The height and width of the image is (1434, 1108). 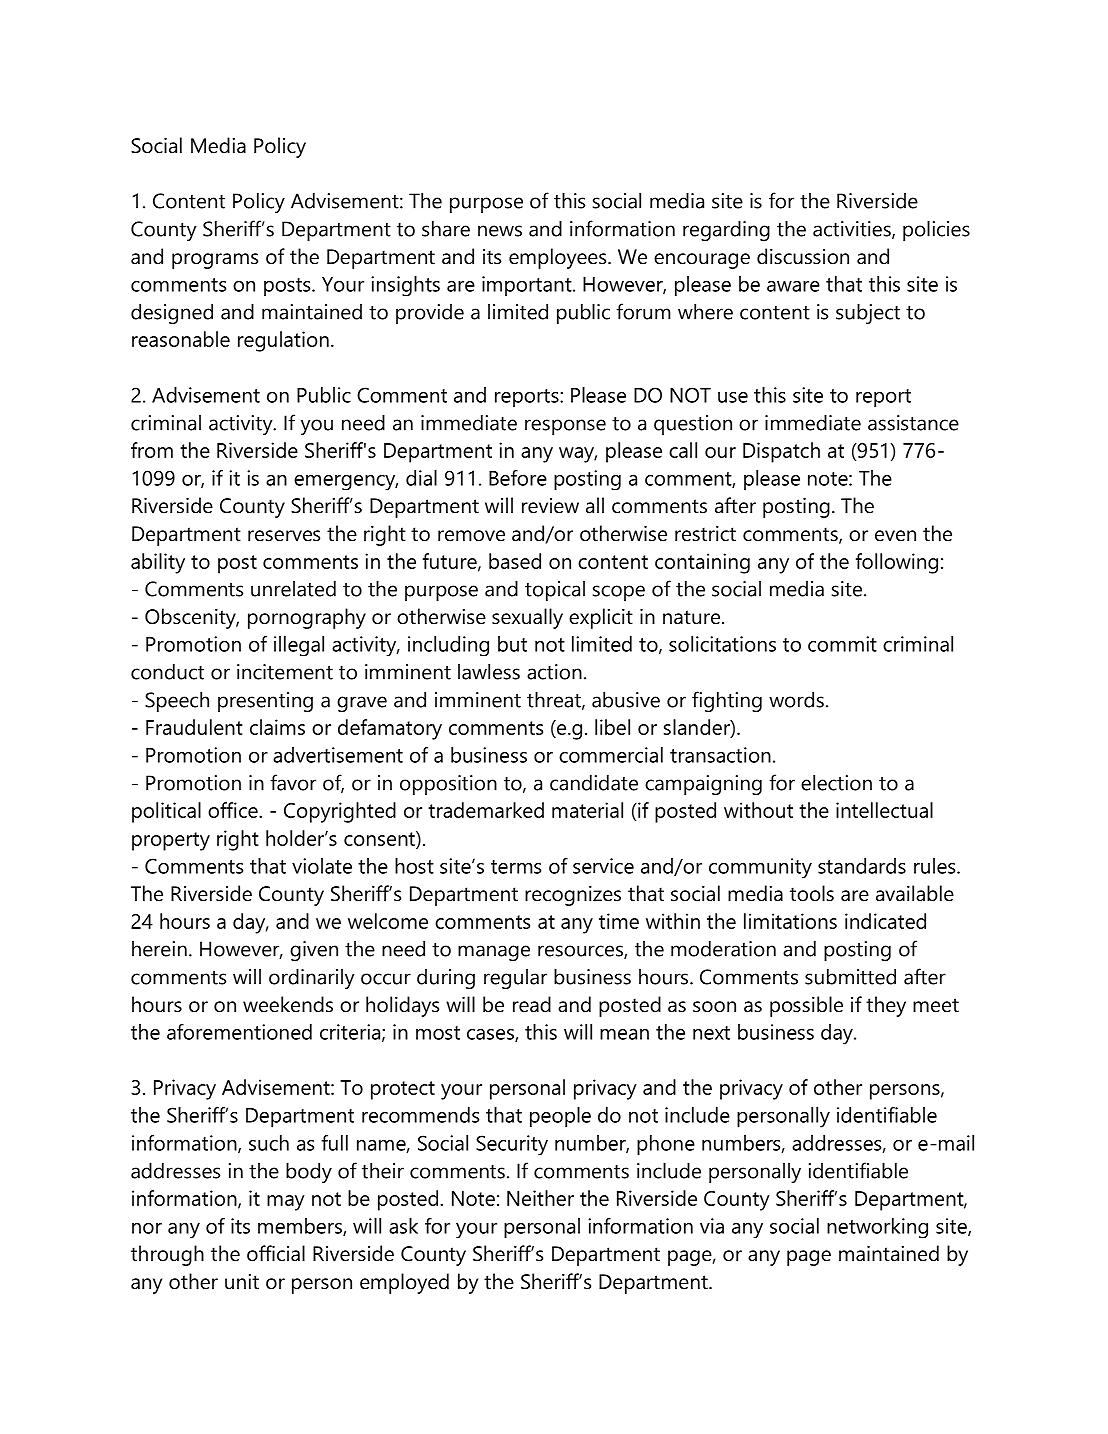 What do you see at coordinates (836, 783) in the image?
I see `election` at bounding box center [836, 783].
